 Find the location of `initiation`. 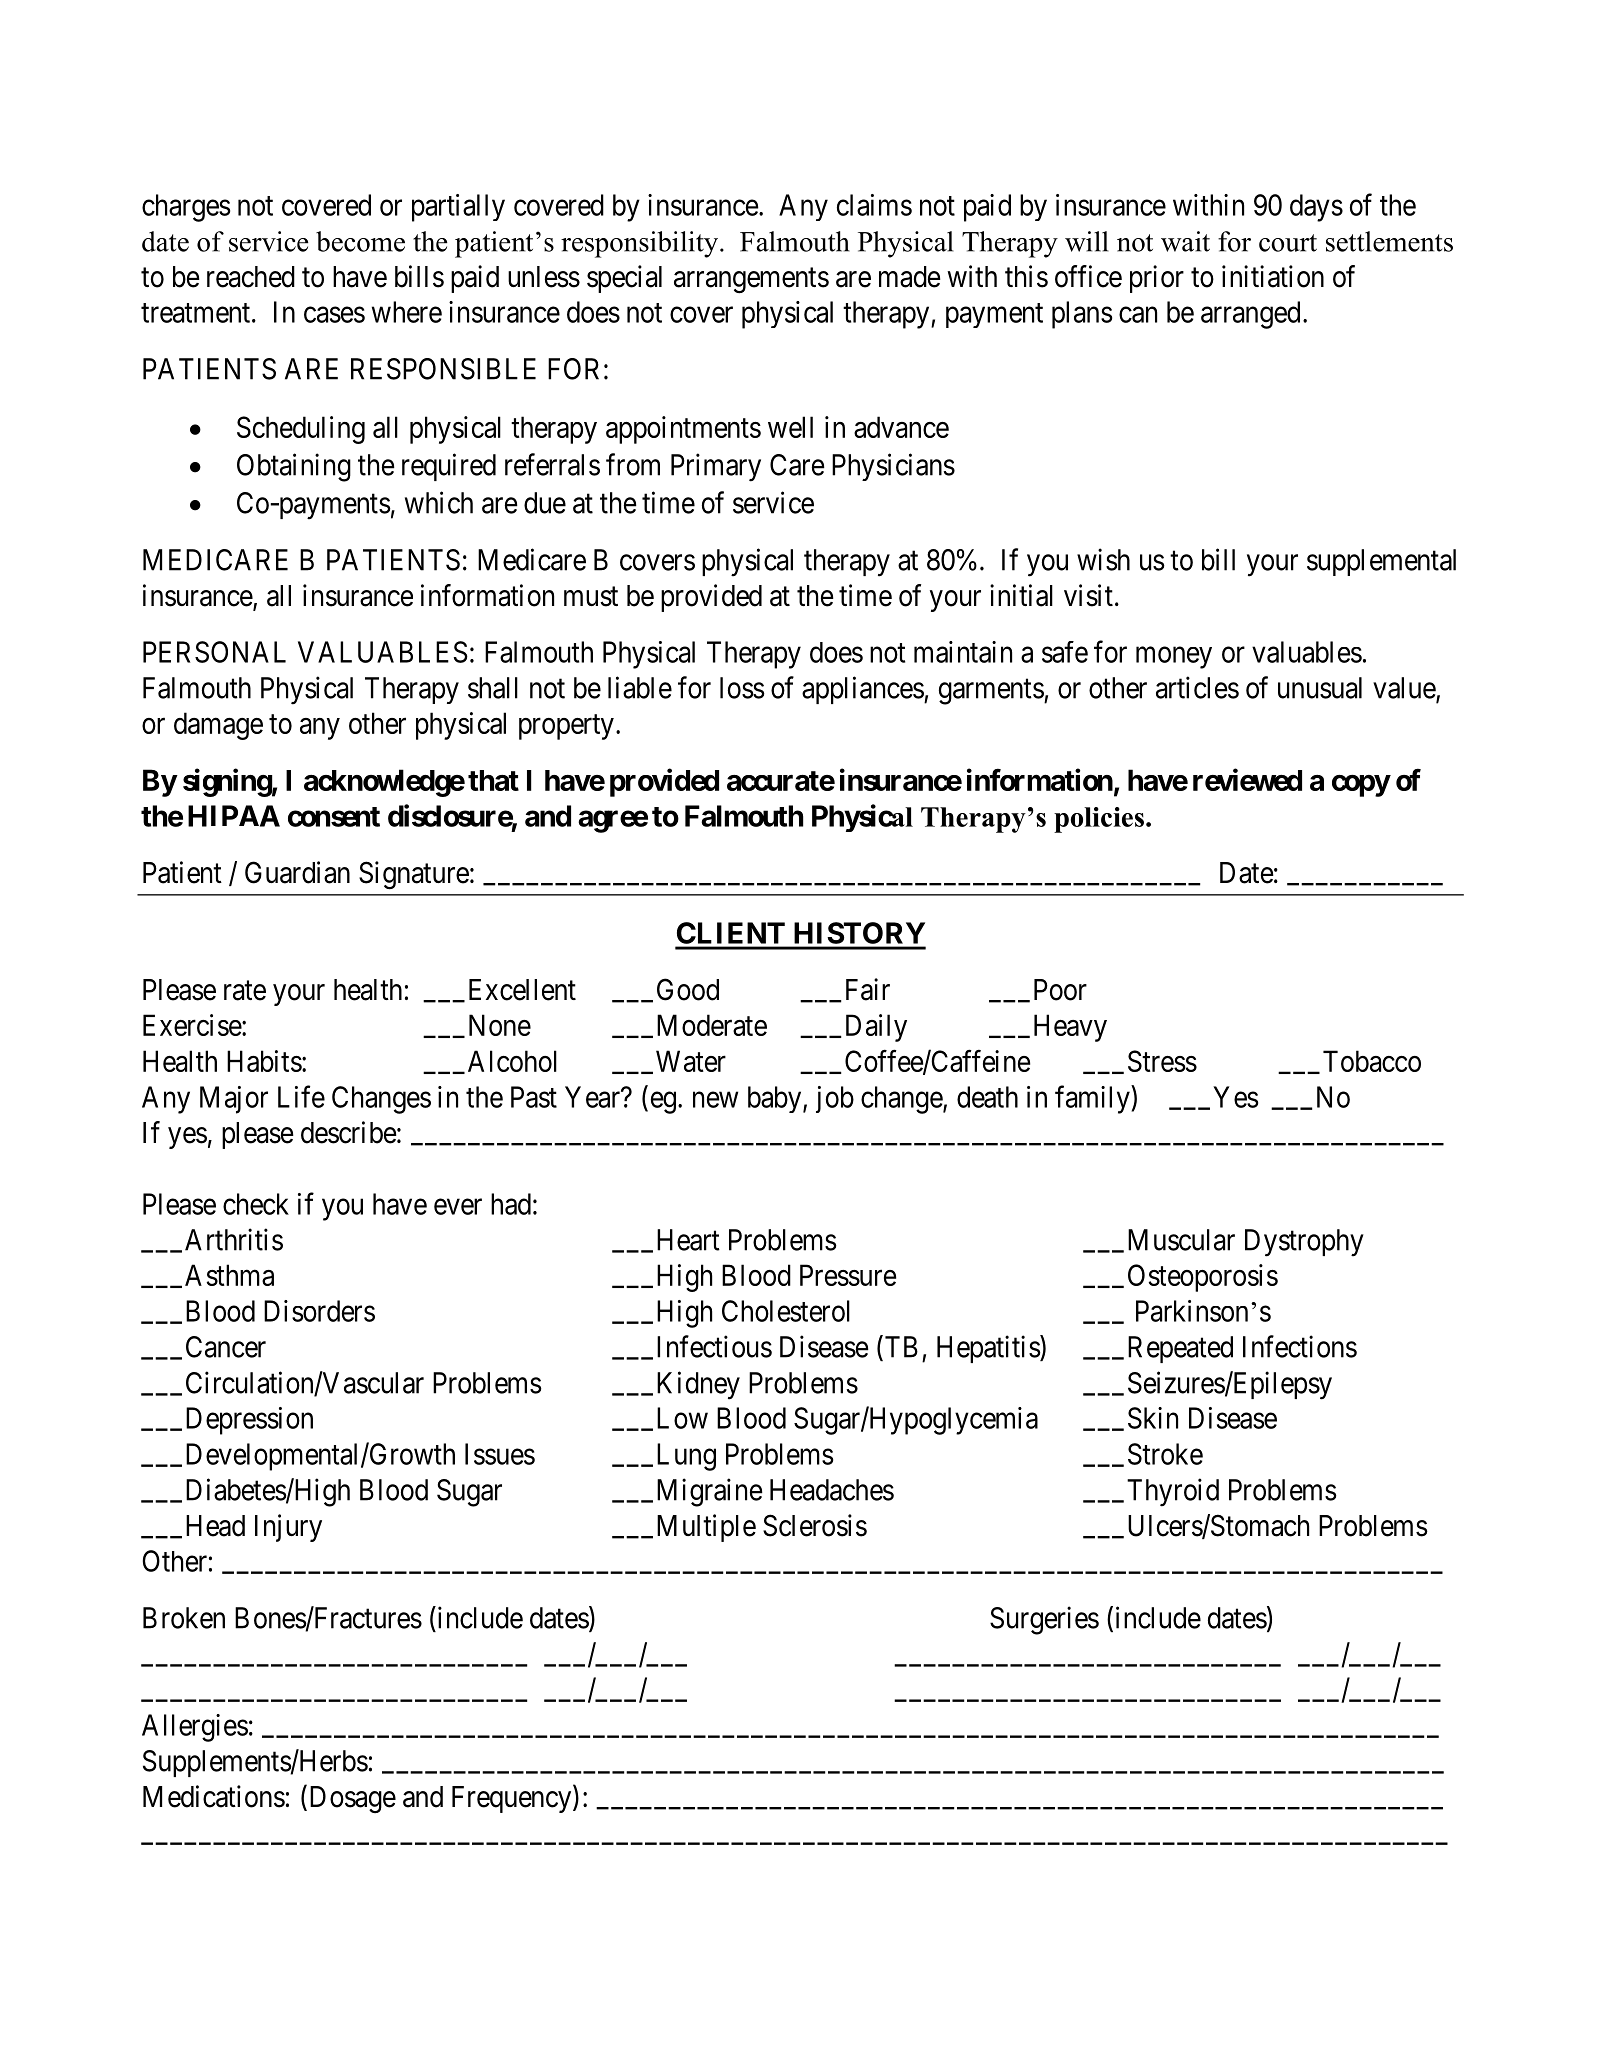

initiation is located at coordinates (1273, 276).
